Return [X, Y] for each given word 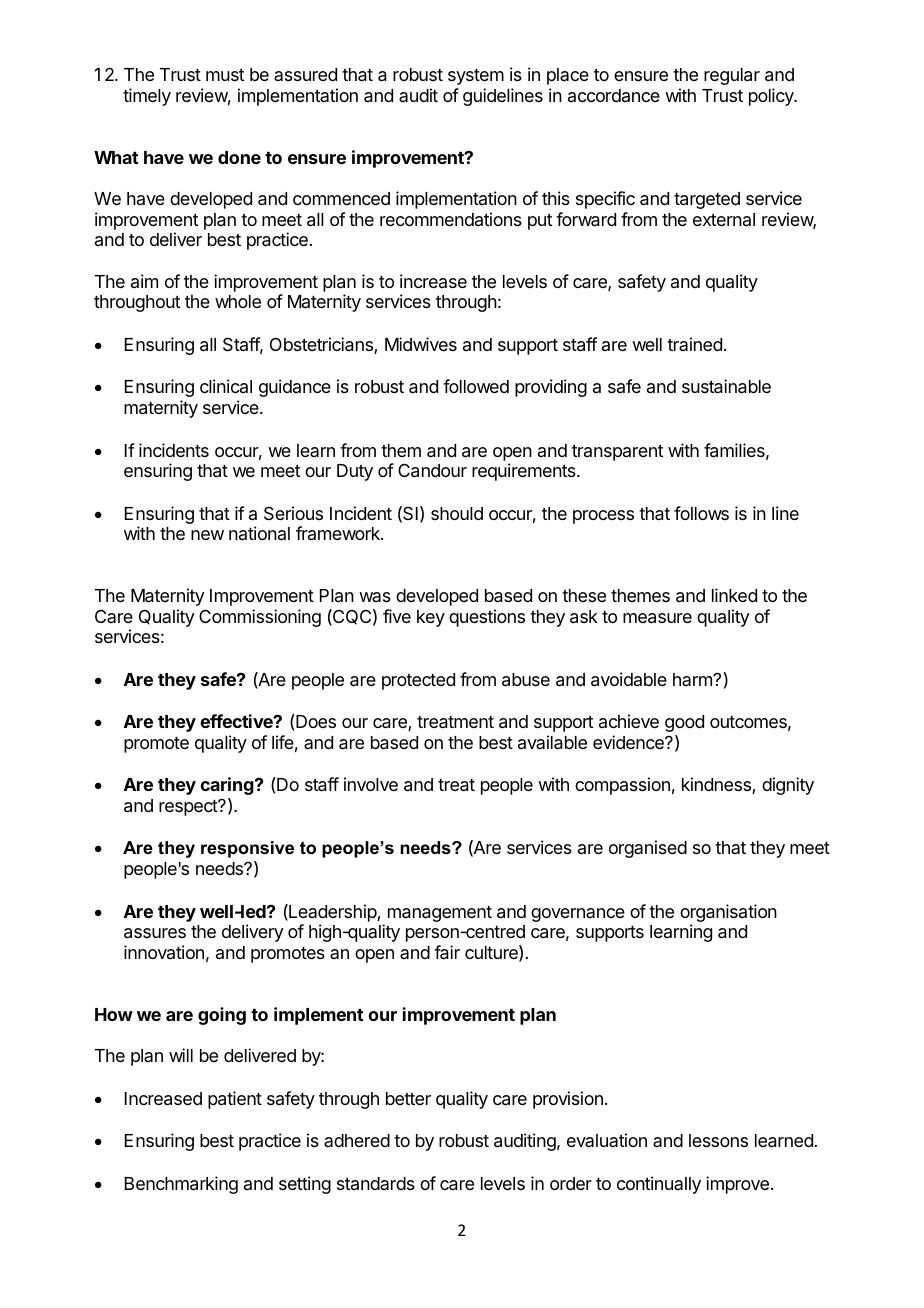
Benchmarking [181, 1185]
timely [147, 97]
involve [371, 784]
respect [189, 808]
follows [701, 513]
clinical [226, 386]
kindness [717, 785]
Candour [432, 470]
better [408, 1098]
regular [732, 76]
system [476, 77]
